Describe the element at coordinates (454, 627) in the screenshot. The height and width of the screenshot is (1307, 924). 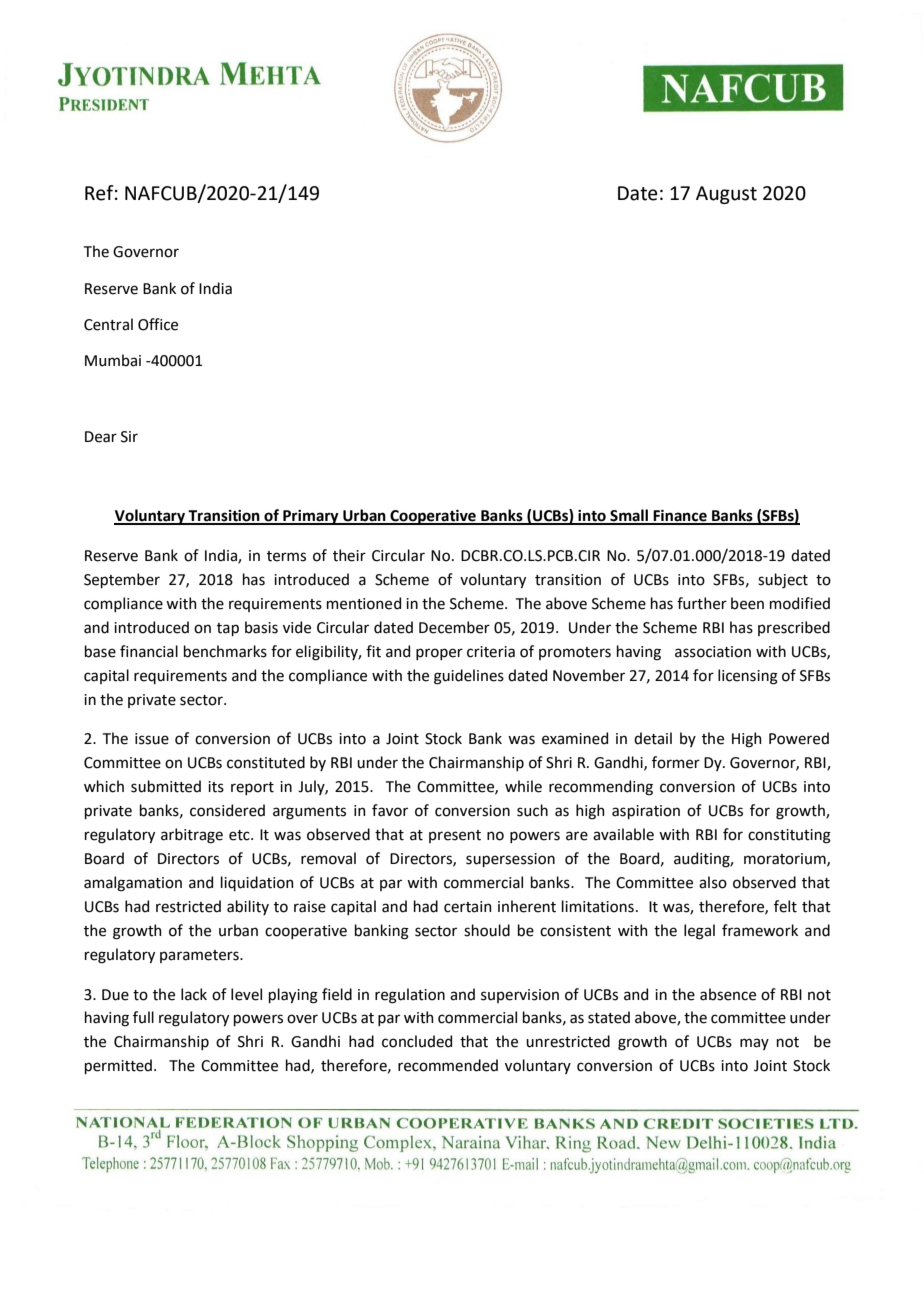
I see `December` at that location.
